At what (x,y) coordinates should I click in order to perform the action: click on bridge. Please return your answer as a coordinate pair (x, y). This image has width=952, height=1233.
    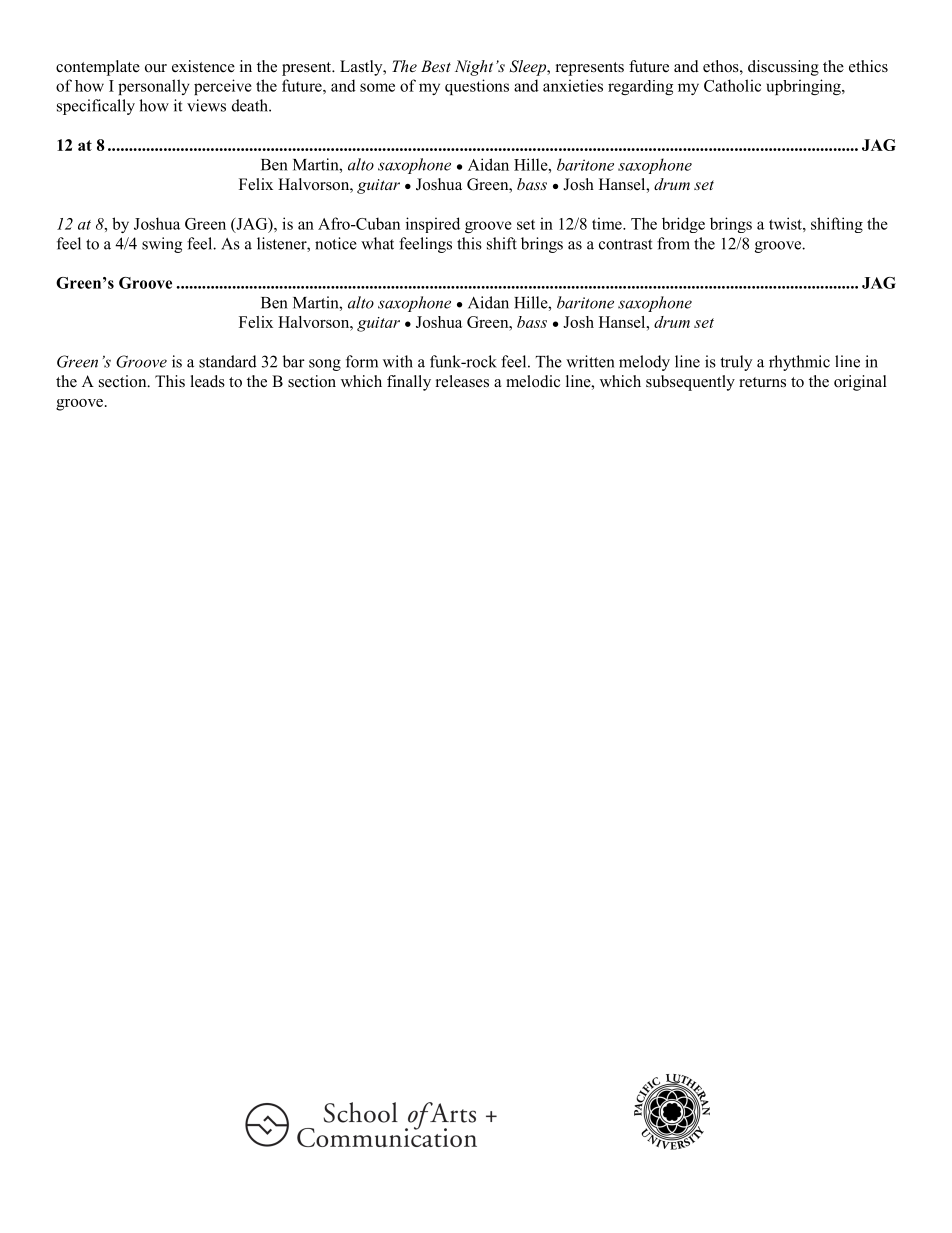
    Looking at the image, I should click on (683, 225).
